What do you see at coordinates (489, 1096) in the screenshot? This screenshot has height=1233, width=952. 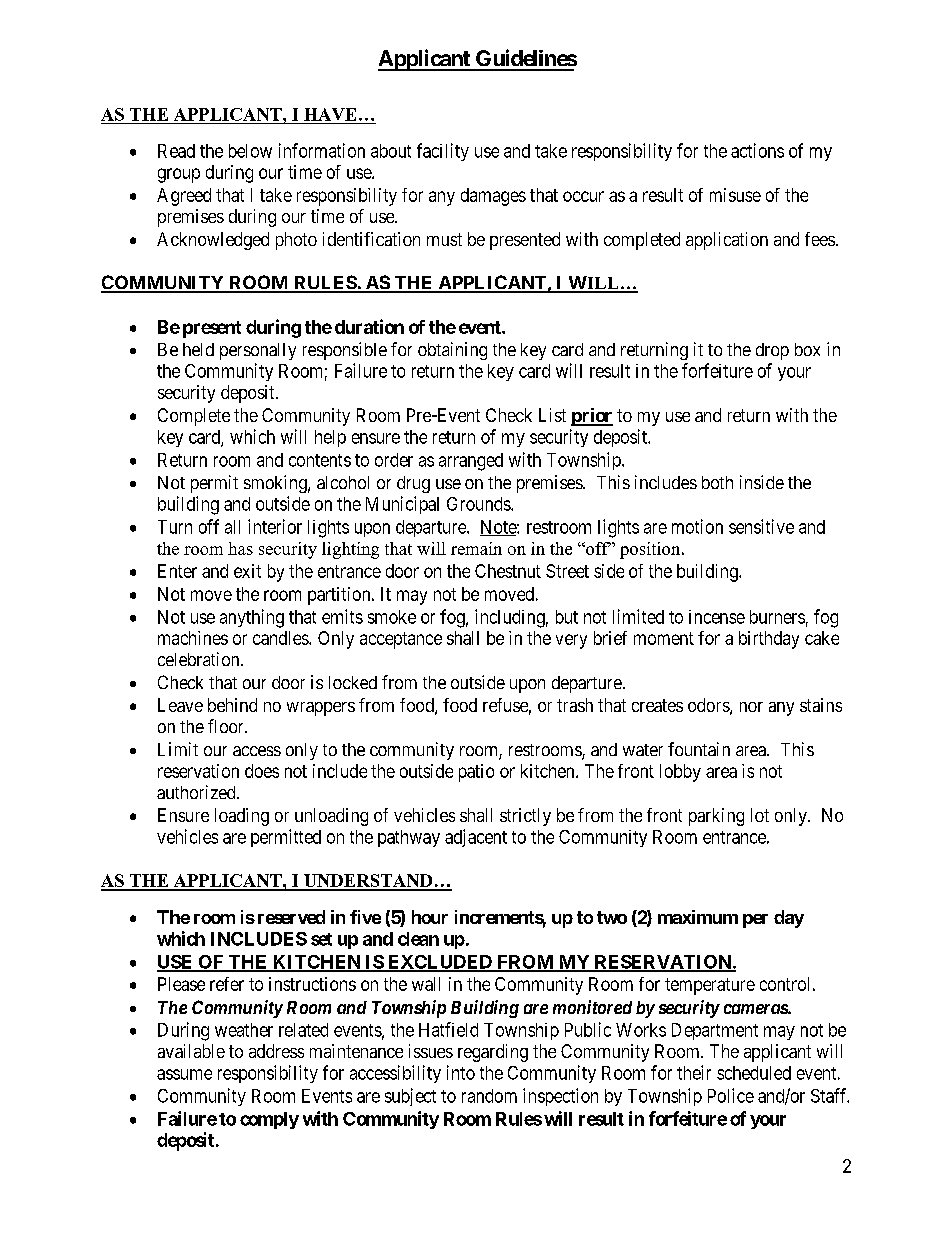 I see `random` at bounding box center [489, 1096].
